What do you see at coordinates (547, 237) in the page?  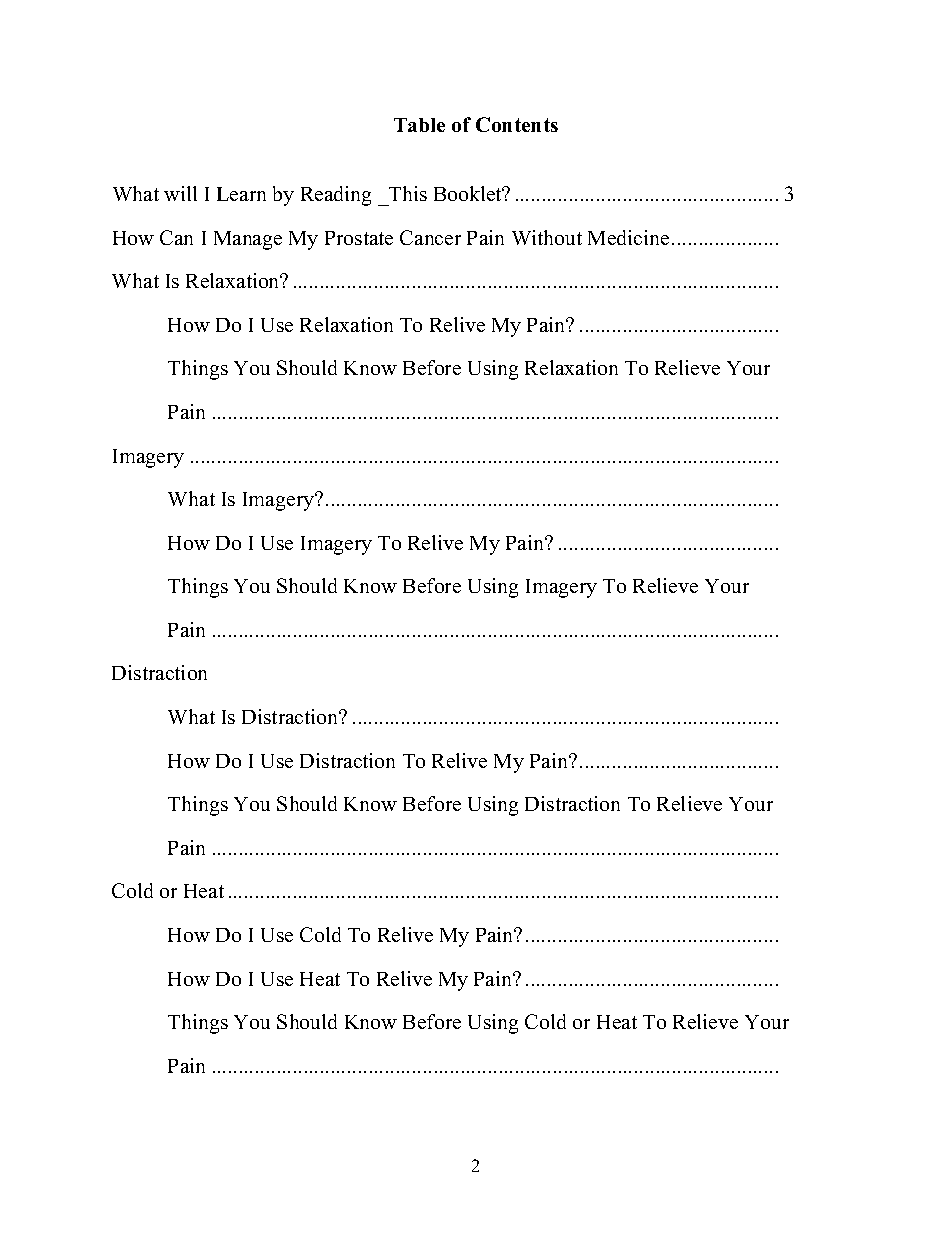 I see `Without` at bounding box center [547, 237].
